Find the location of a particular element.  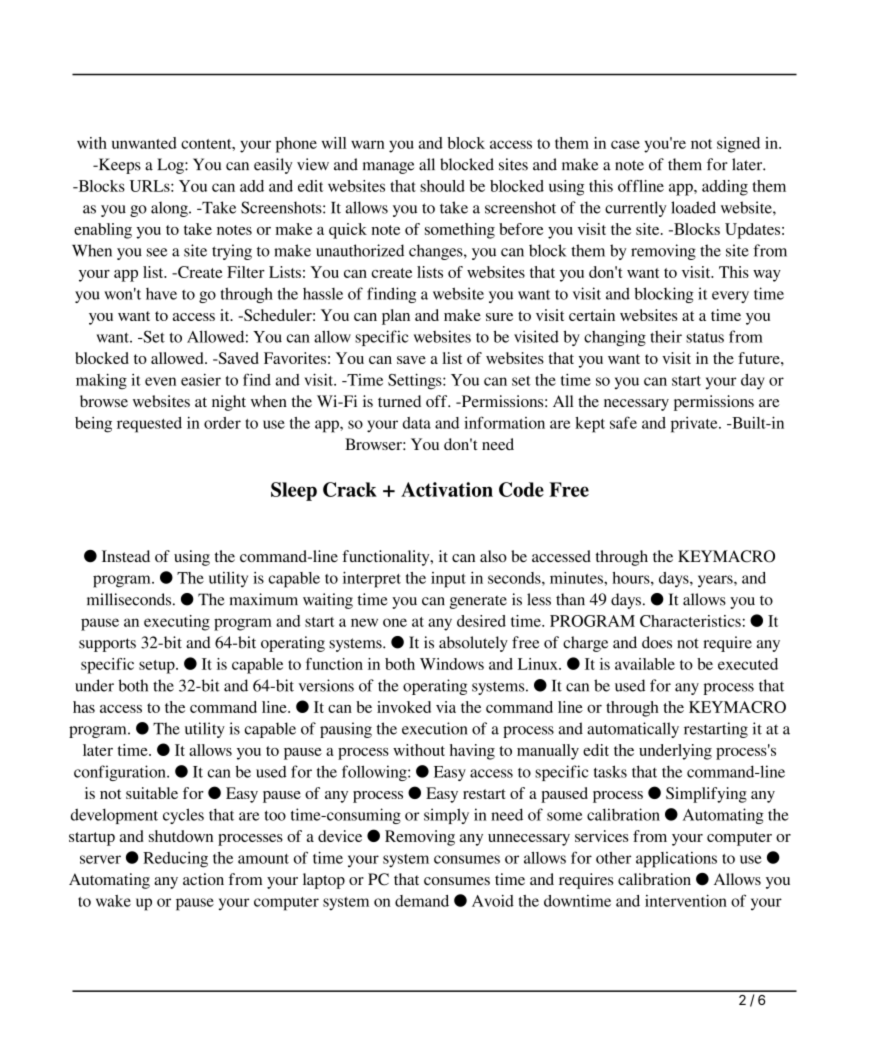

turned is located at coordinates (399, 401).
